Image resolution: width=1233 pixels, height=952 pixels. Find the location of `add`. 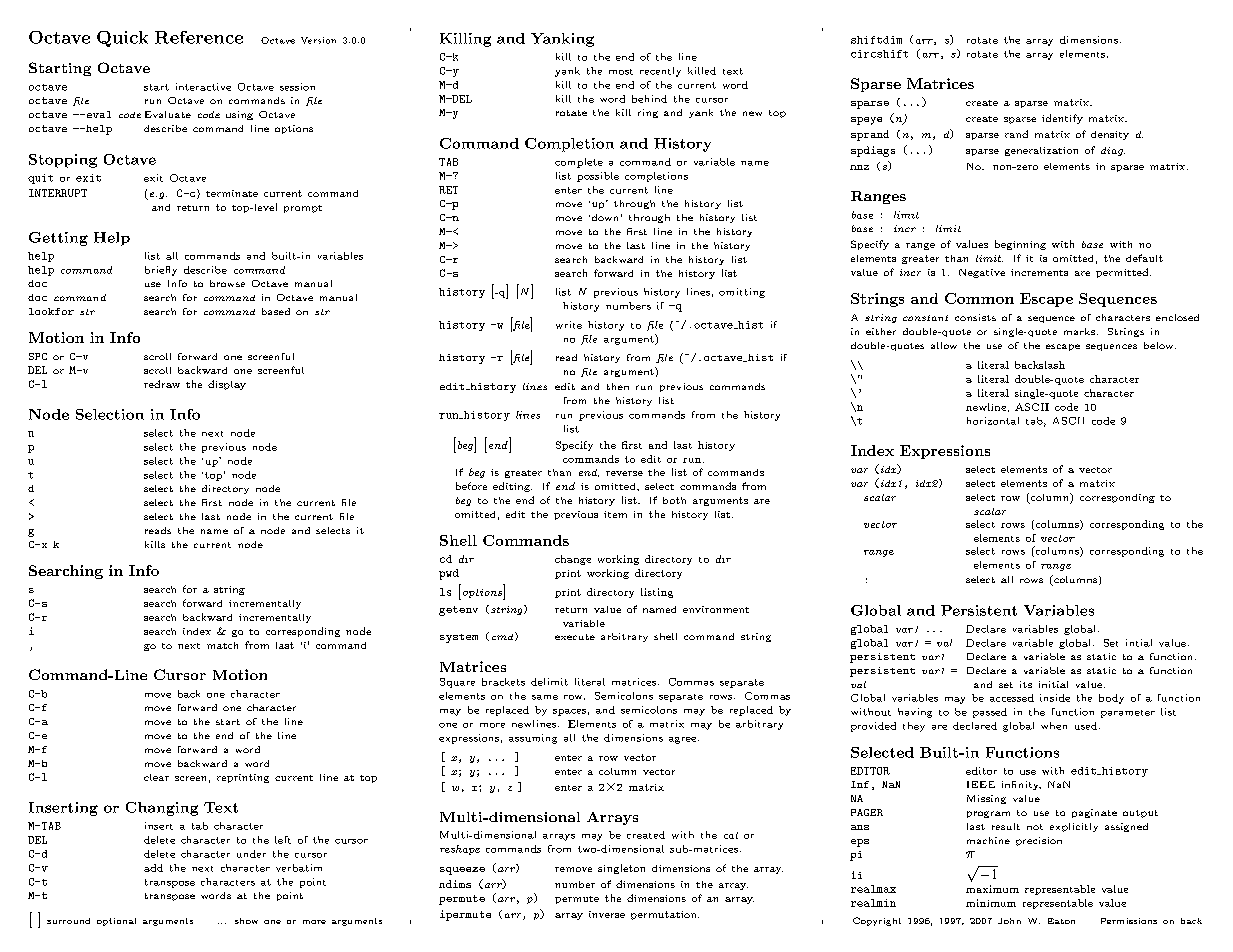

add is located at coordinates (153, 868).
